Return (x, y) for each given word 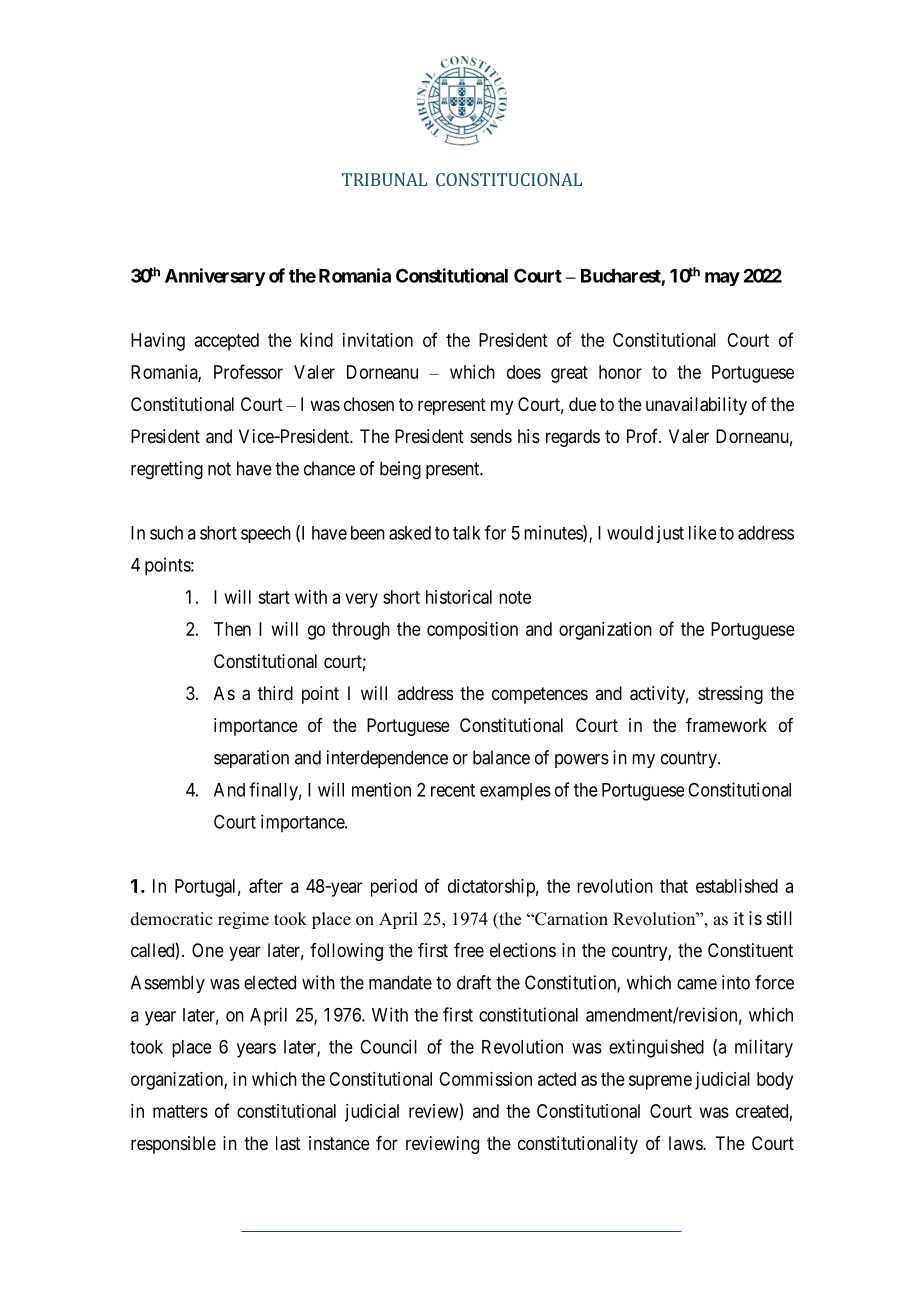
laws (686, 1143)
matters (180, 1111)
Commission (485, 1079)
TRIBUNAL (384, 179)
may (722, 279)
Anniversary (215, 277)
